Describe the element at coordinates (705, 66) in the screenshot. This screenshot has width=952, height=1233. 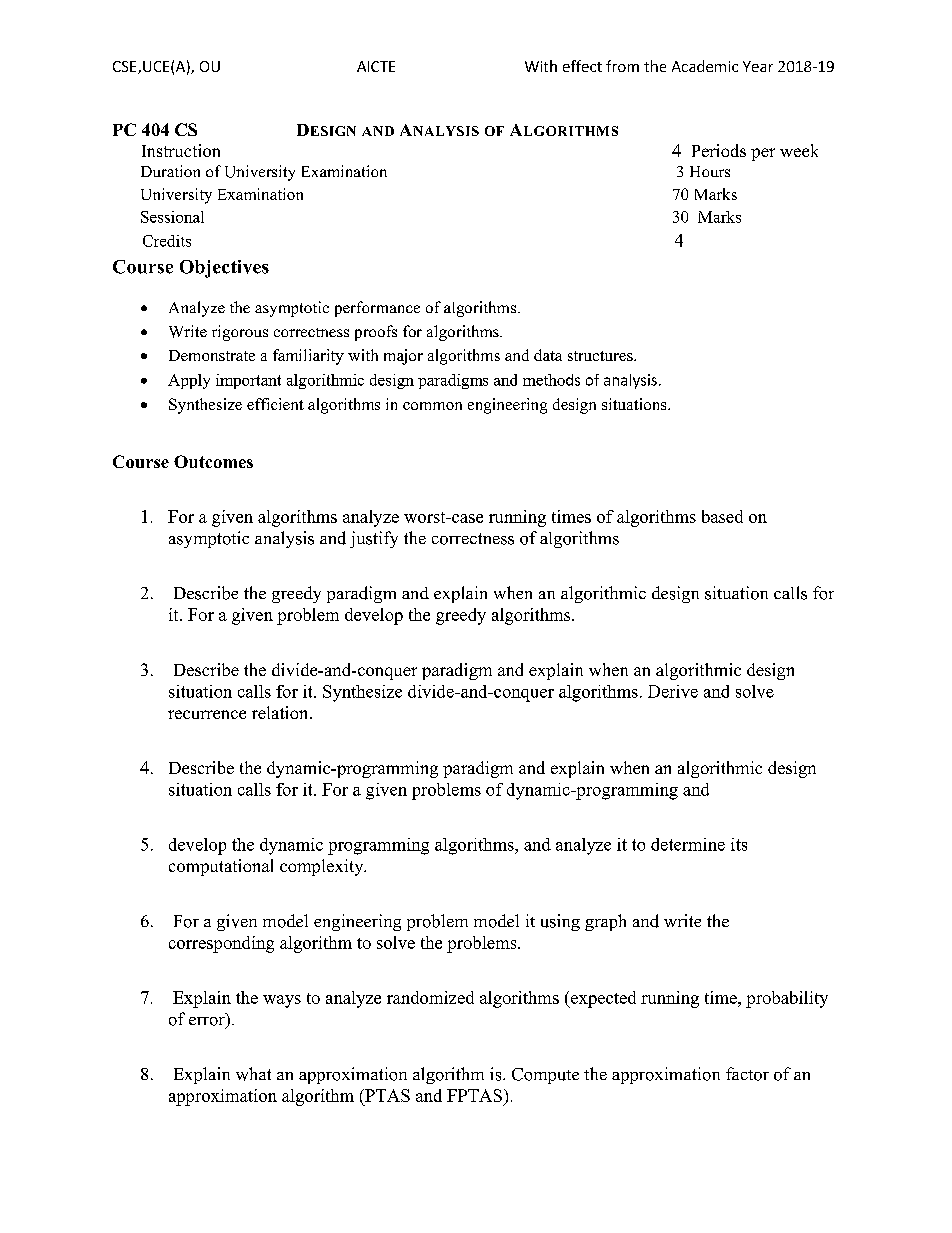
I see `Academic` at that location.
